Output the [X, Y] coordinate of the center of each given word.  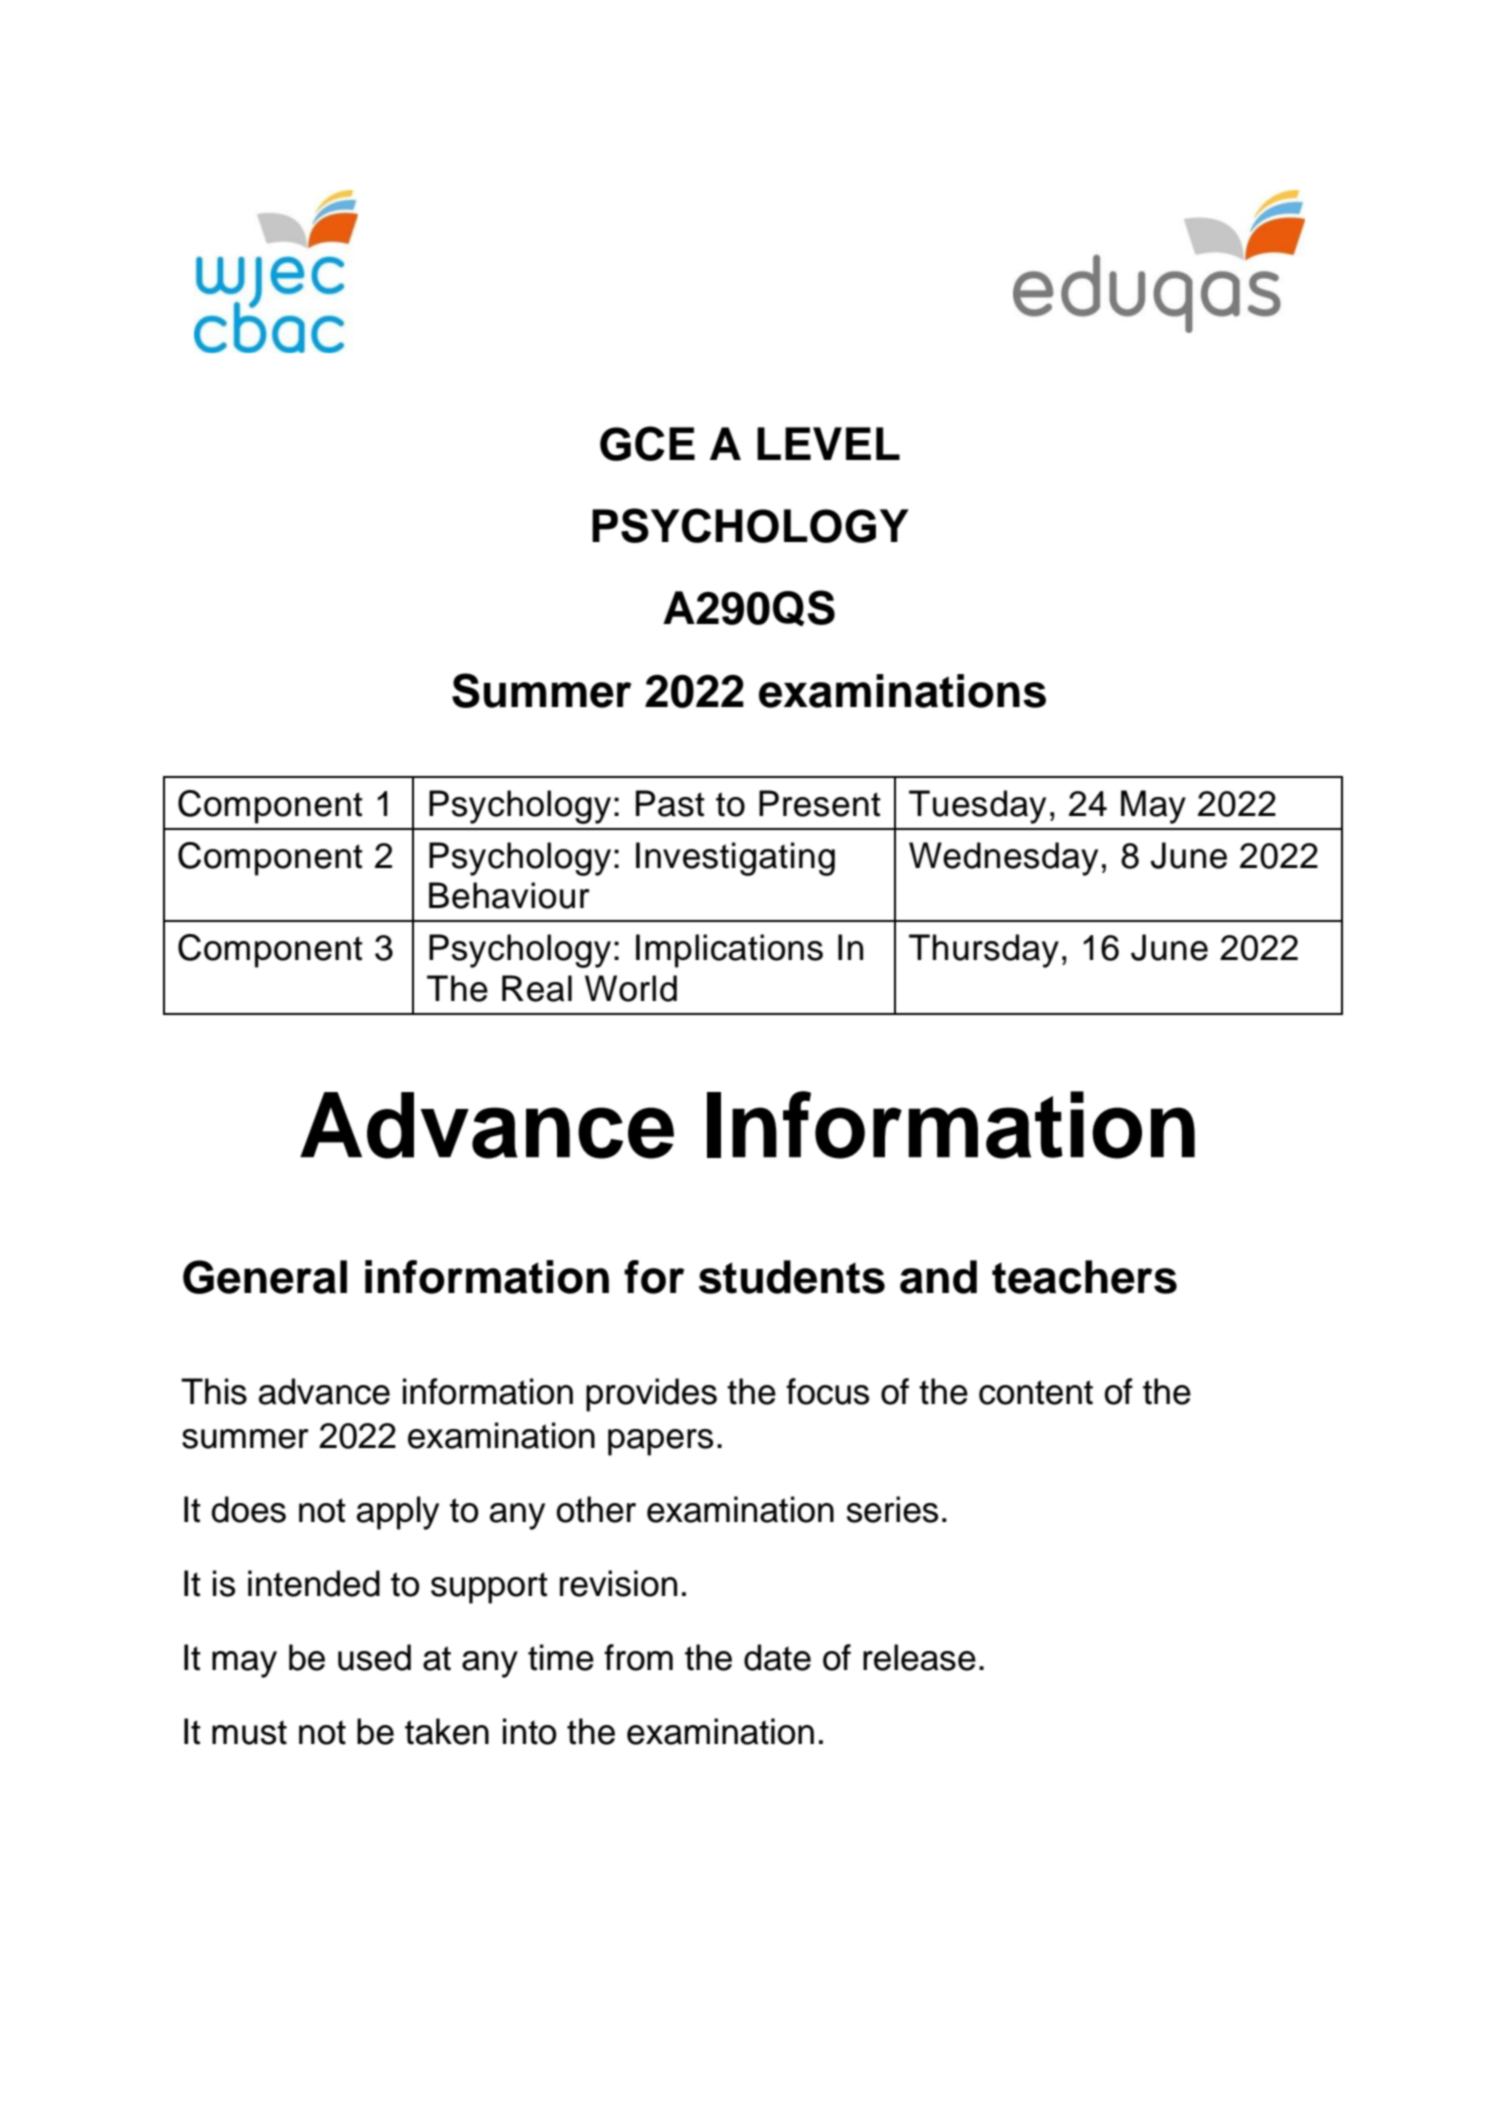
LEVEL [828, 443]
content [1036, 1392]
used [374, 1657]
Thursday [984, 951]
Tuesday [977, 807]
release [919, 1657]
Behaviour [509, 895]
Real [537, 988]
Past [670, 803]
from [638, 1657]
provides [651, 1395]
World [631, 988]
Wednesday [1003, 859]
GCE [647, 443]
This [214, 1391]
